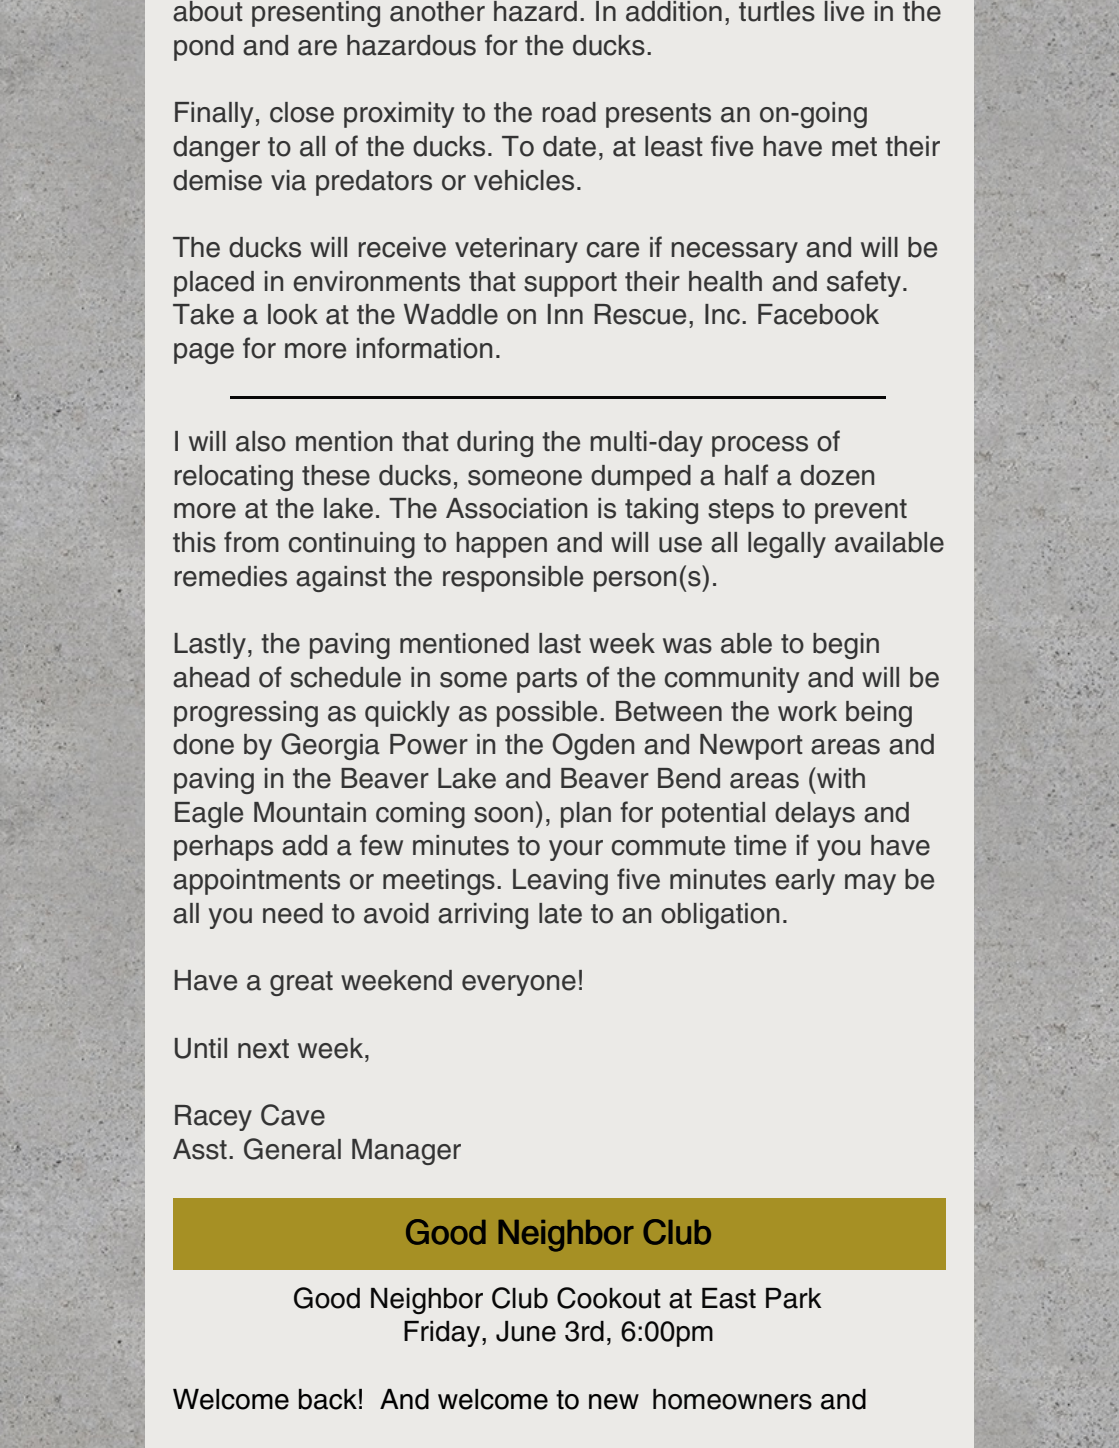  What do you see at coordinates (328, 1399) in the document?
I see `back` at bounding box center [328, 1399].
